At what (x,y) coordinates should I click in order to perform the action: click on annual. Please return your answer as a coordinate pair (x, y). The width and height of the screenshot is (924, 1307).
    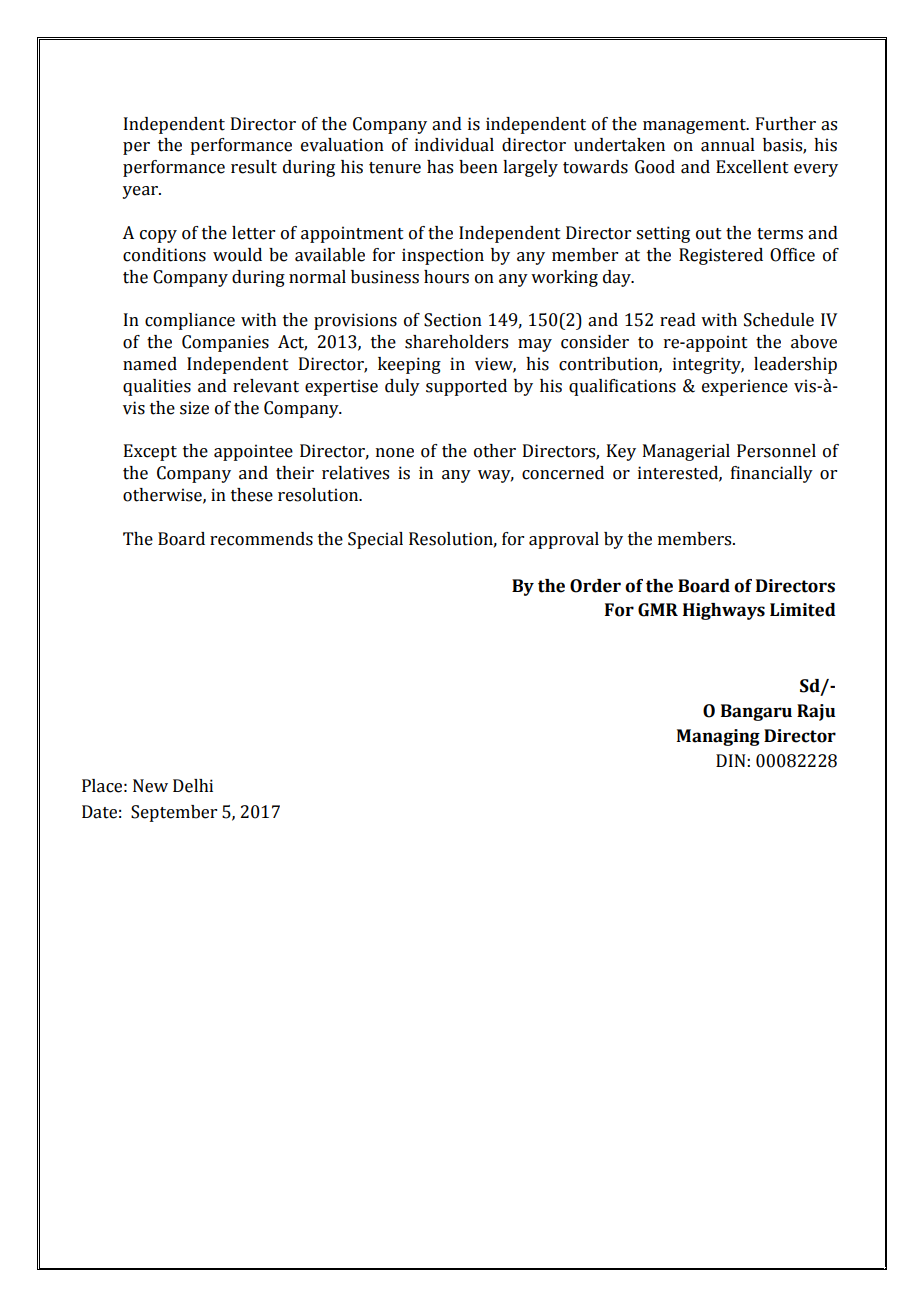
    Looking at the image, I should click on (728, 145).
